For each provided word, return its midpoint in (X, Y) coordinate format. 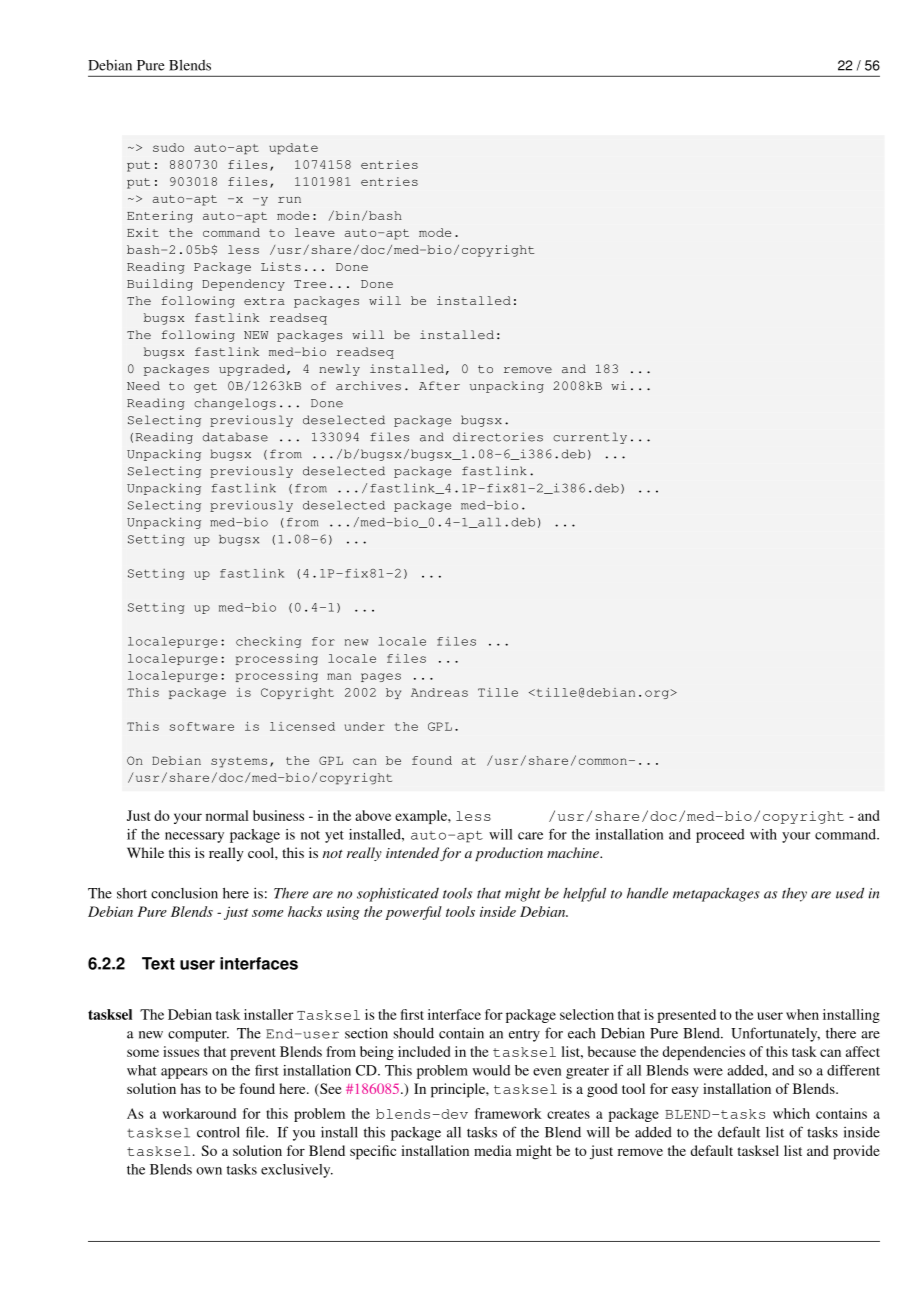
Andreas (439, 692)
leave (315, 232)
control (218, 1132)
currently (590, 438)
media (493, 1150)
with (763, 834)
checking (268, 642)
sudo (168, 147)
